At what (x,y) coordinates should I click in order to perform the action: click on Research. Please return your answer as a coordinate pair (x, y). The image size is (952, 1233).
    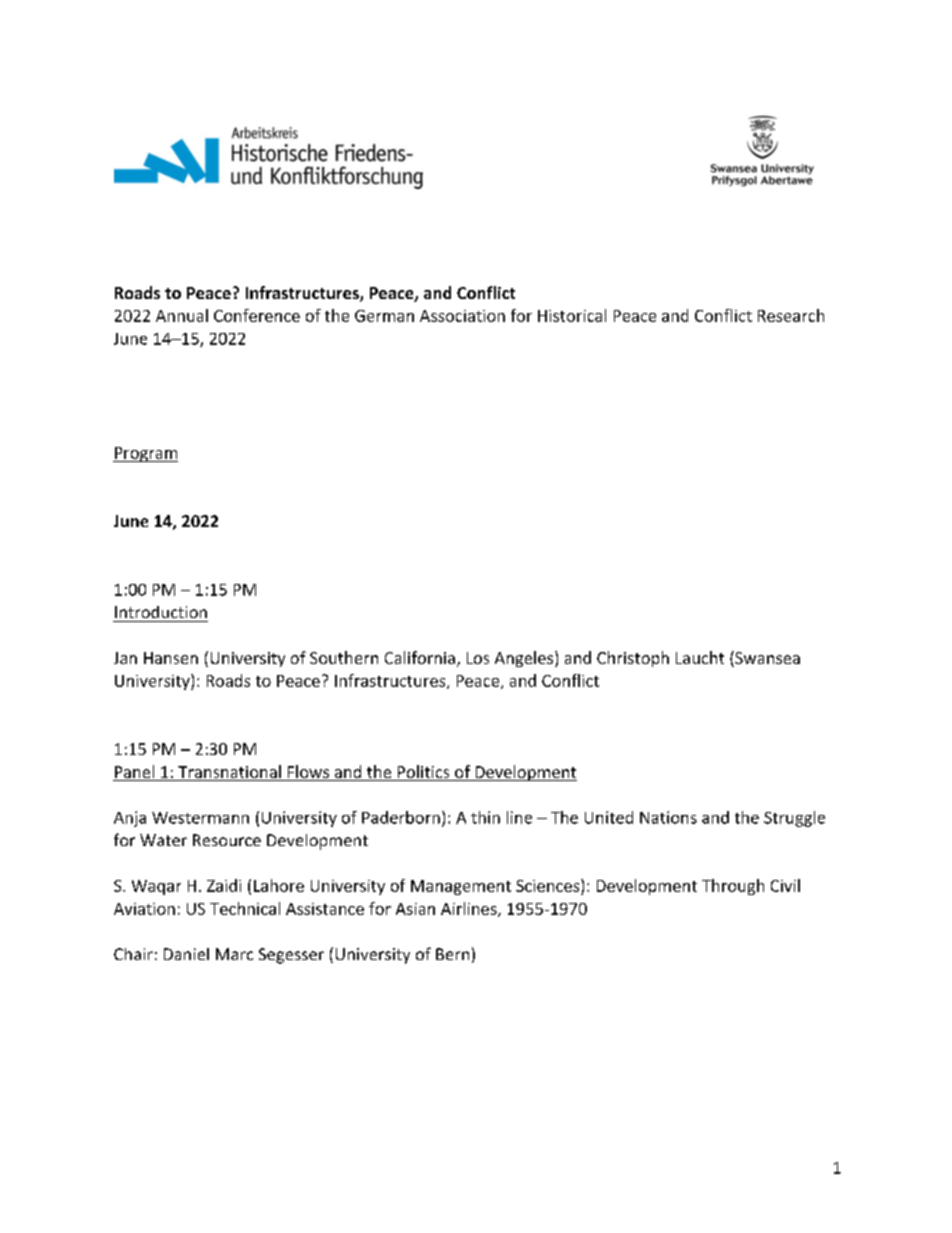
    Looking at the image, I should click on (791, 315).
